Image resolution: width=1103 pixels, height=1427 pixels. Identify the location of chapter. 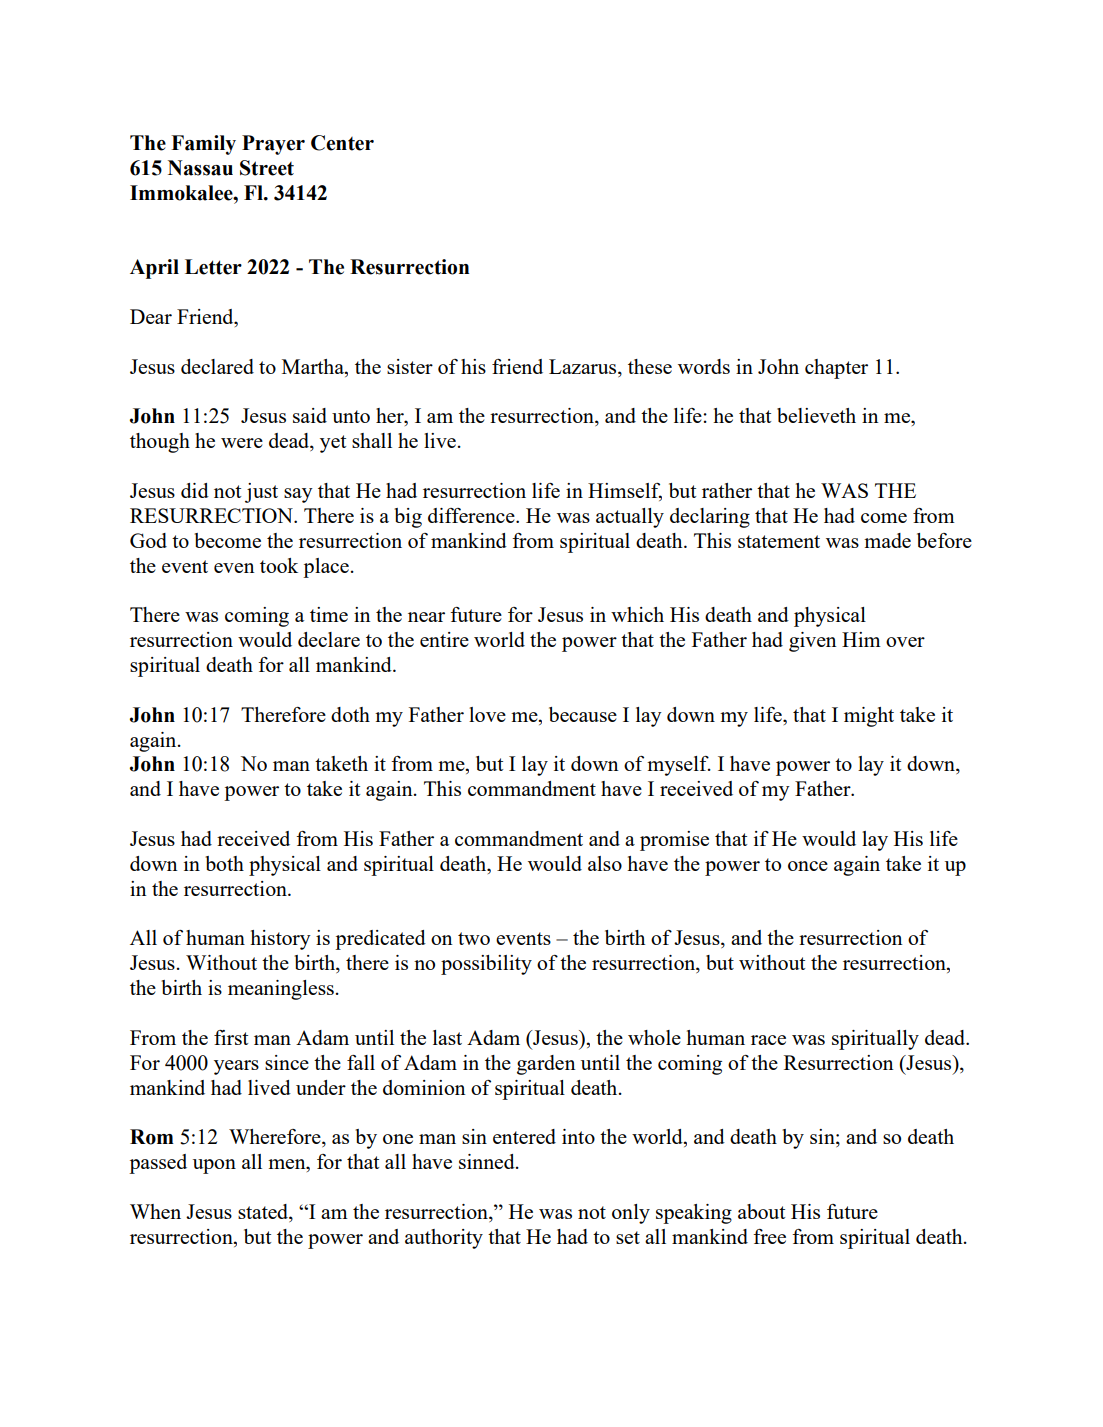
(836, 369).
